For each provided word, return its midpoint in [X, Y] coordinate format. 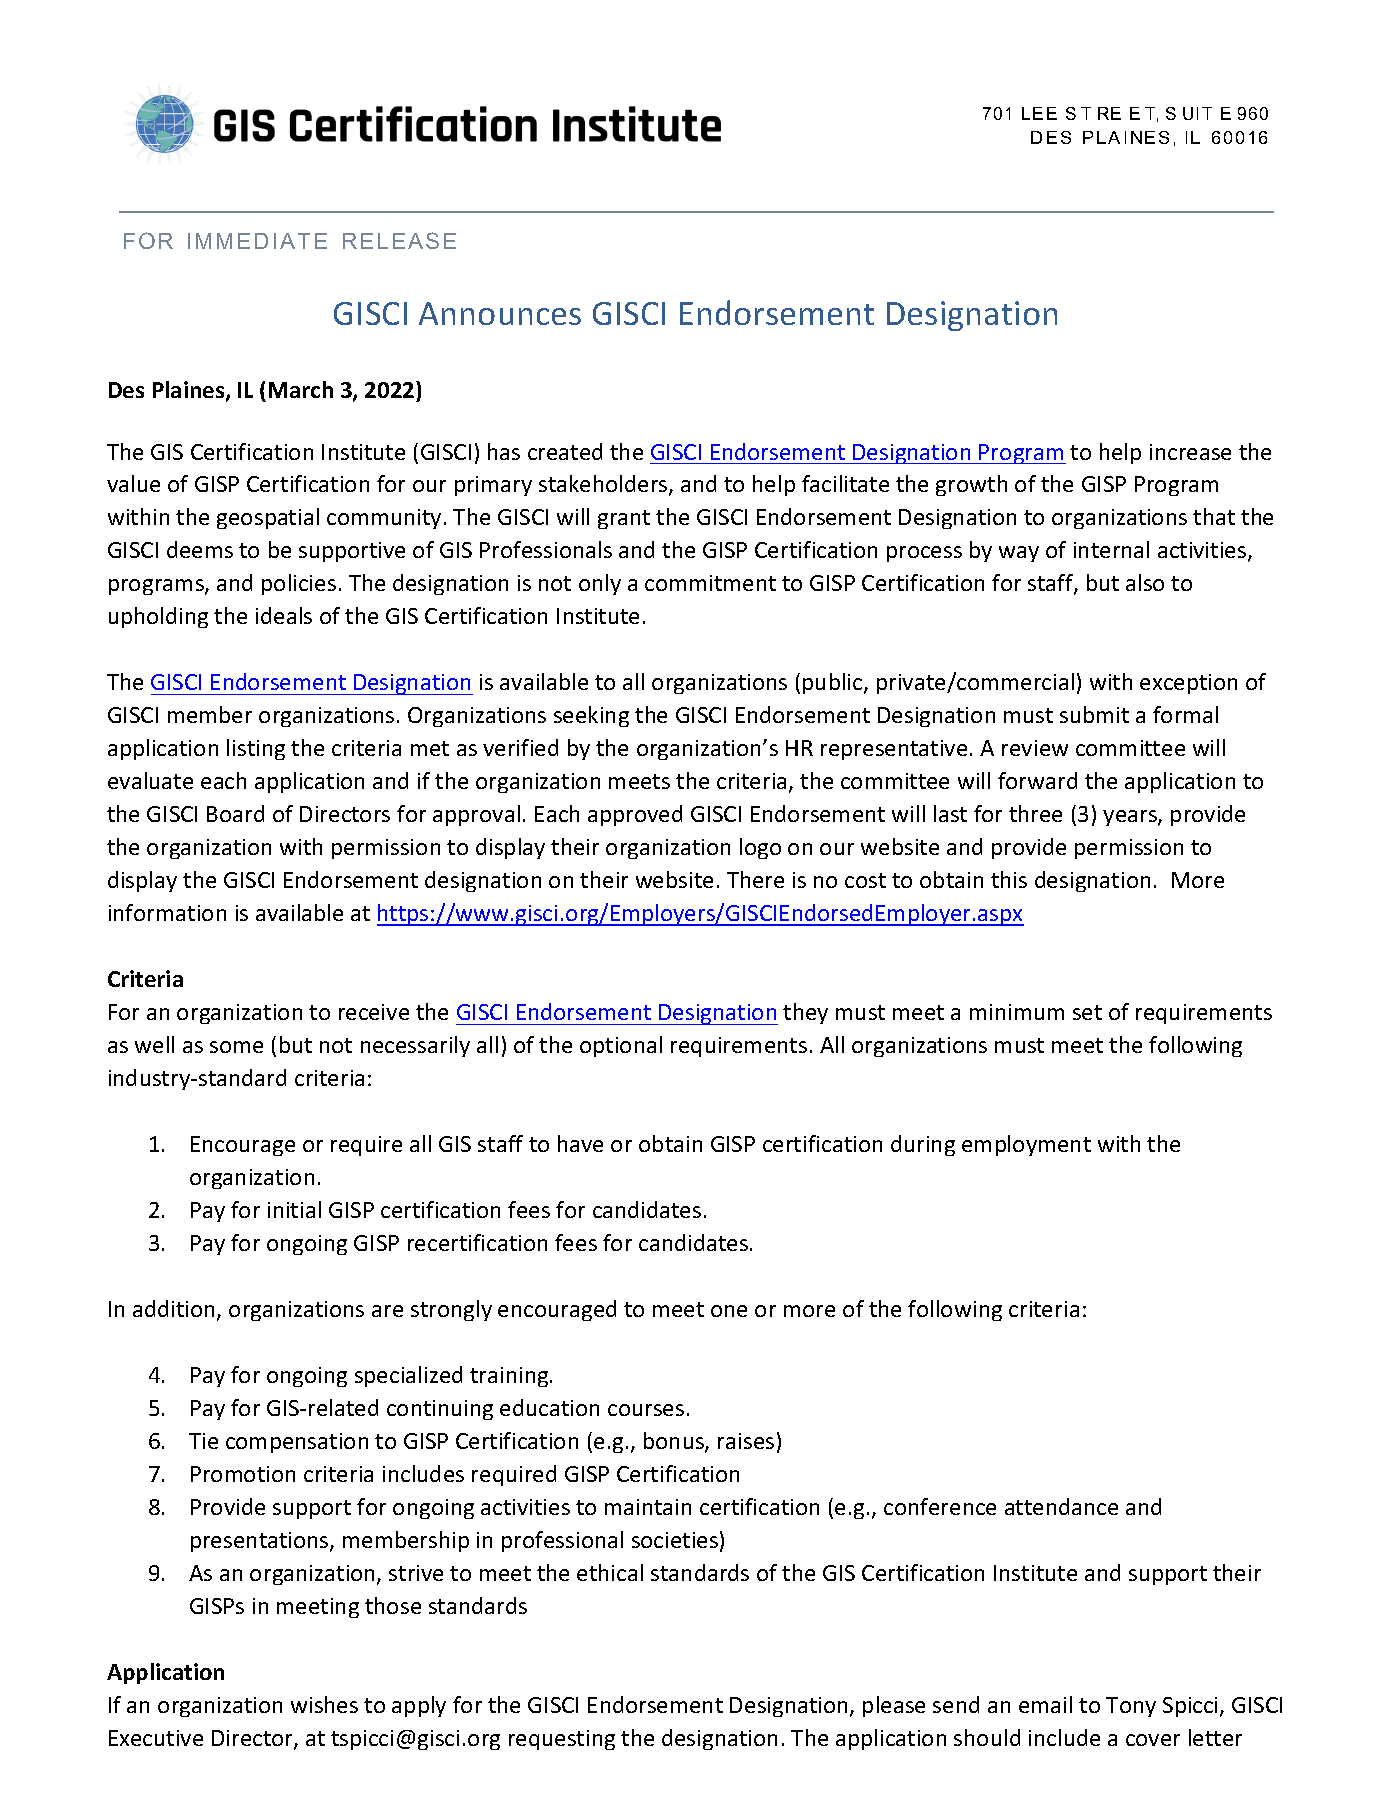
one [729, 1311]
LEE [1039, 113]
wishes [324, 1704]
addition [175, 1310]
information [167, 912]
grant [624, 519]
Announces [500, 313]
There [755, 879]
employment [1026, 1145]
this [1009, 879]
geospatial [268, 518]
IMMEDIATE [257, 241]
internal [1111, 549]
